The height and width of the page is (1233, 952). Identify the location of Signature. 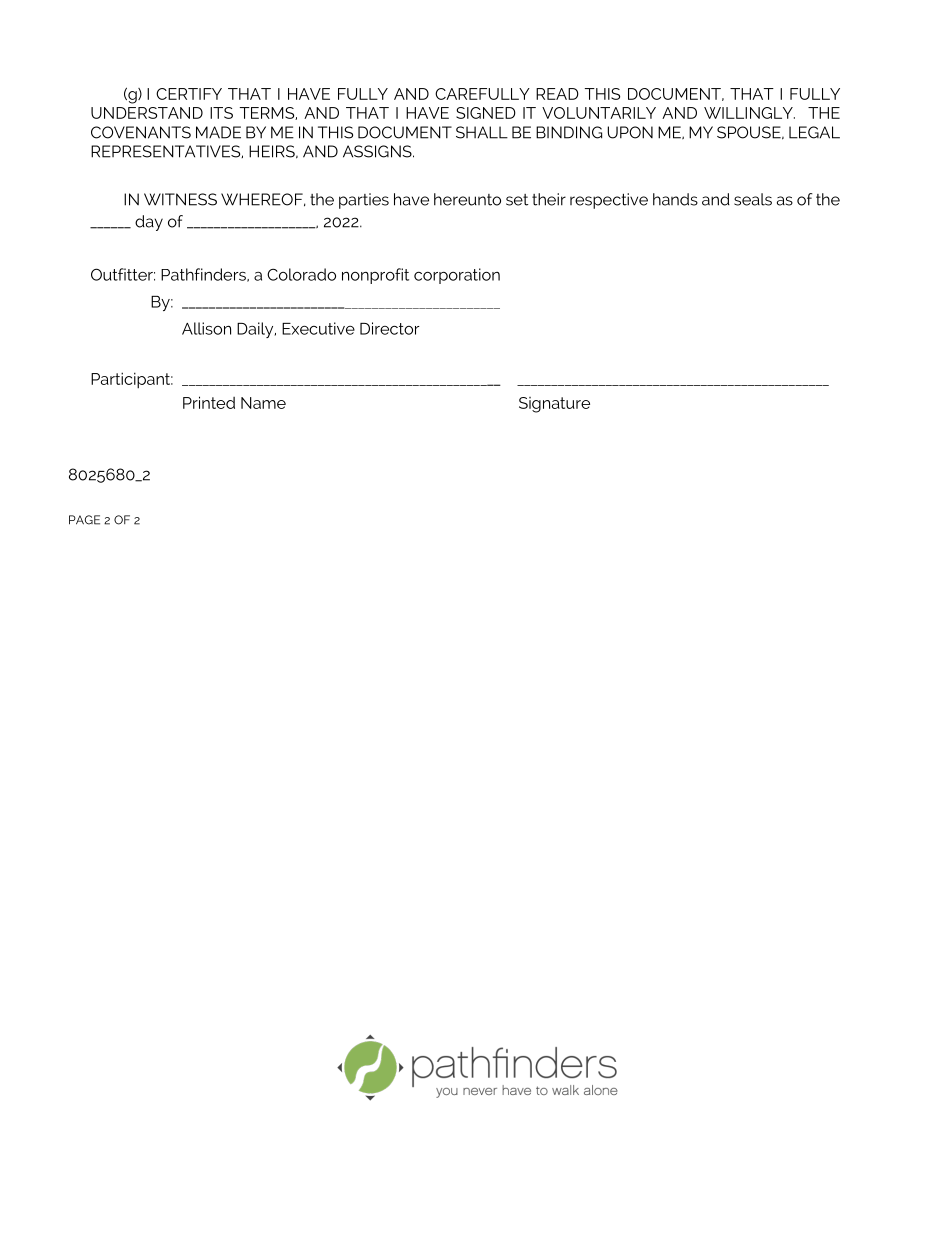
(554, 405).
